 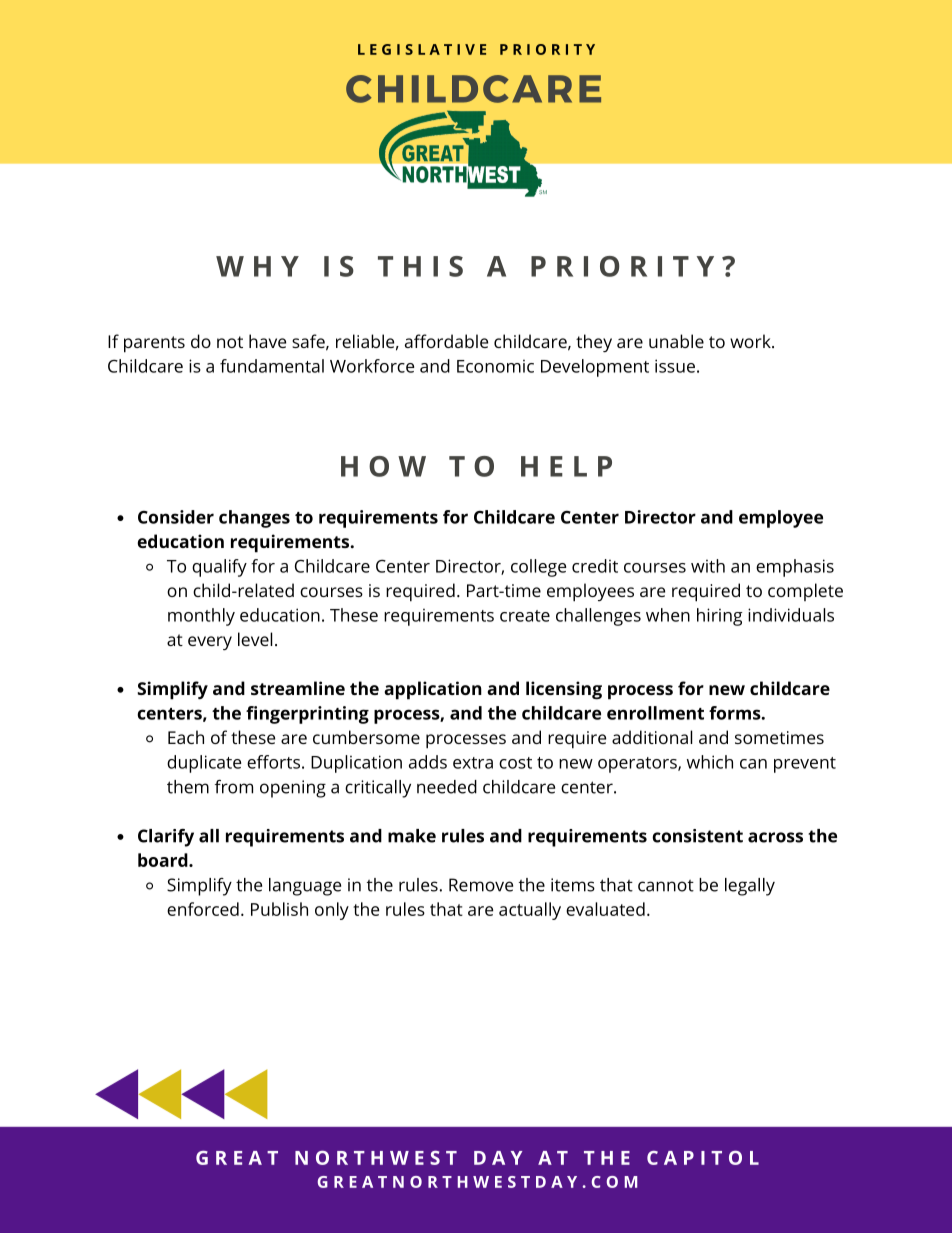 I want to click on level, so click(x=255, y=639).
